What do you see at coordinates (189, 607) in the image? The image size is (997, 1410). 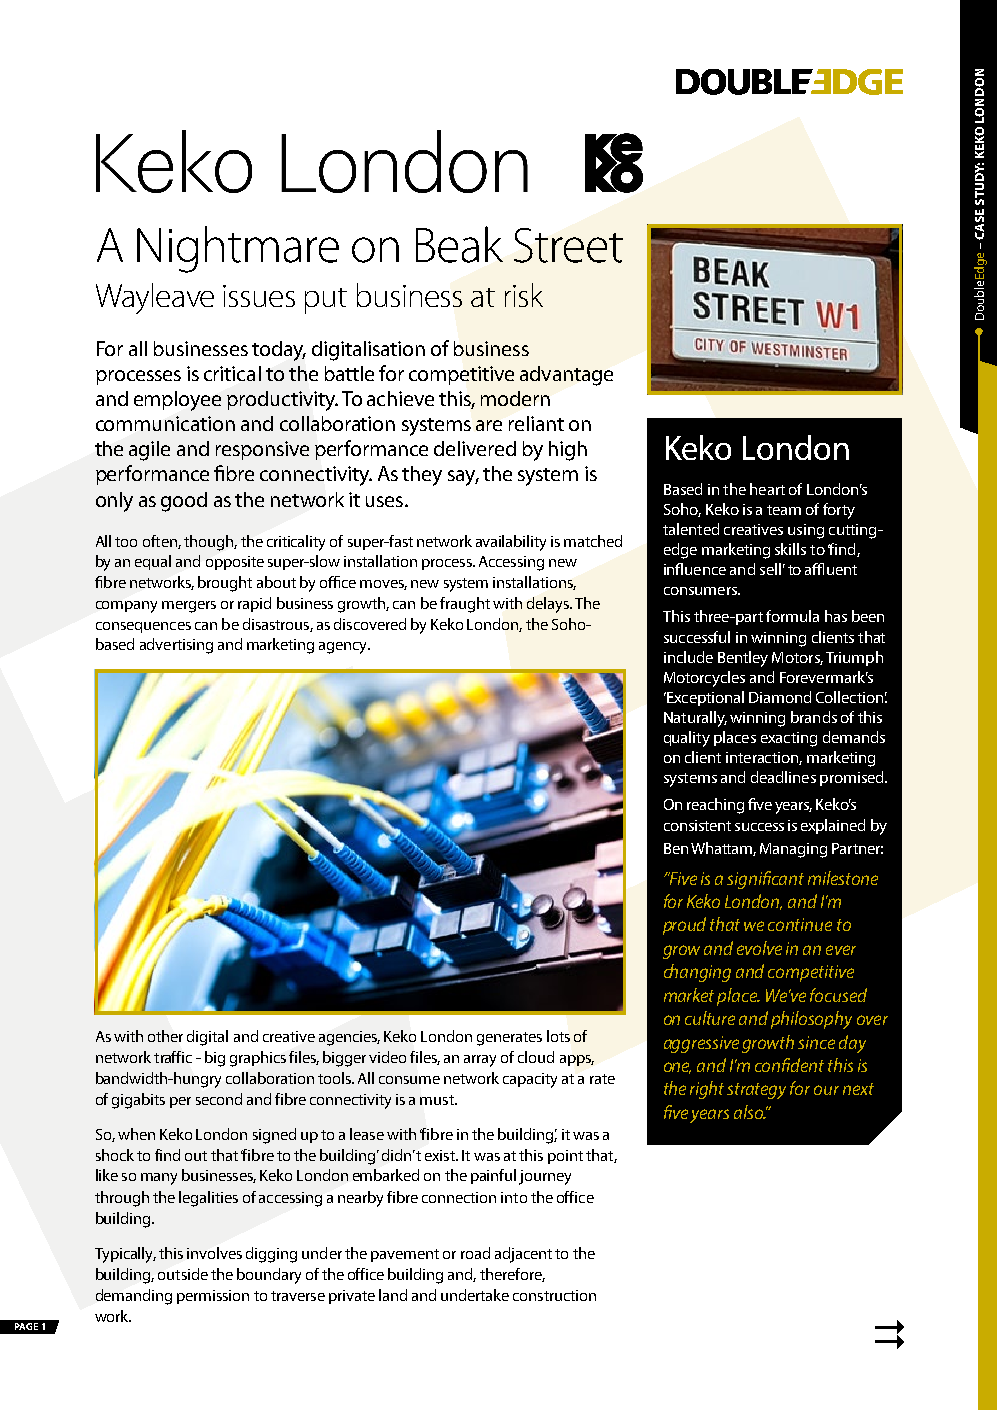 I see `mergers` at bounding box center [189, 607].
